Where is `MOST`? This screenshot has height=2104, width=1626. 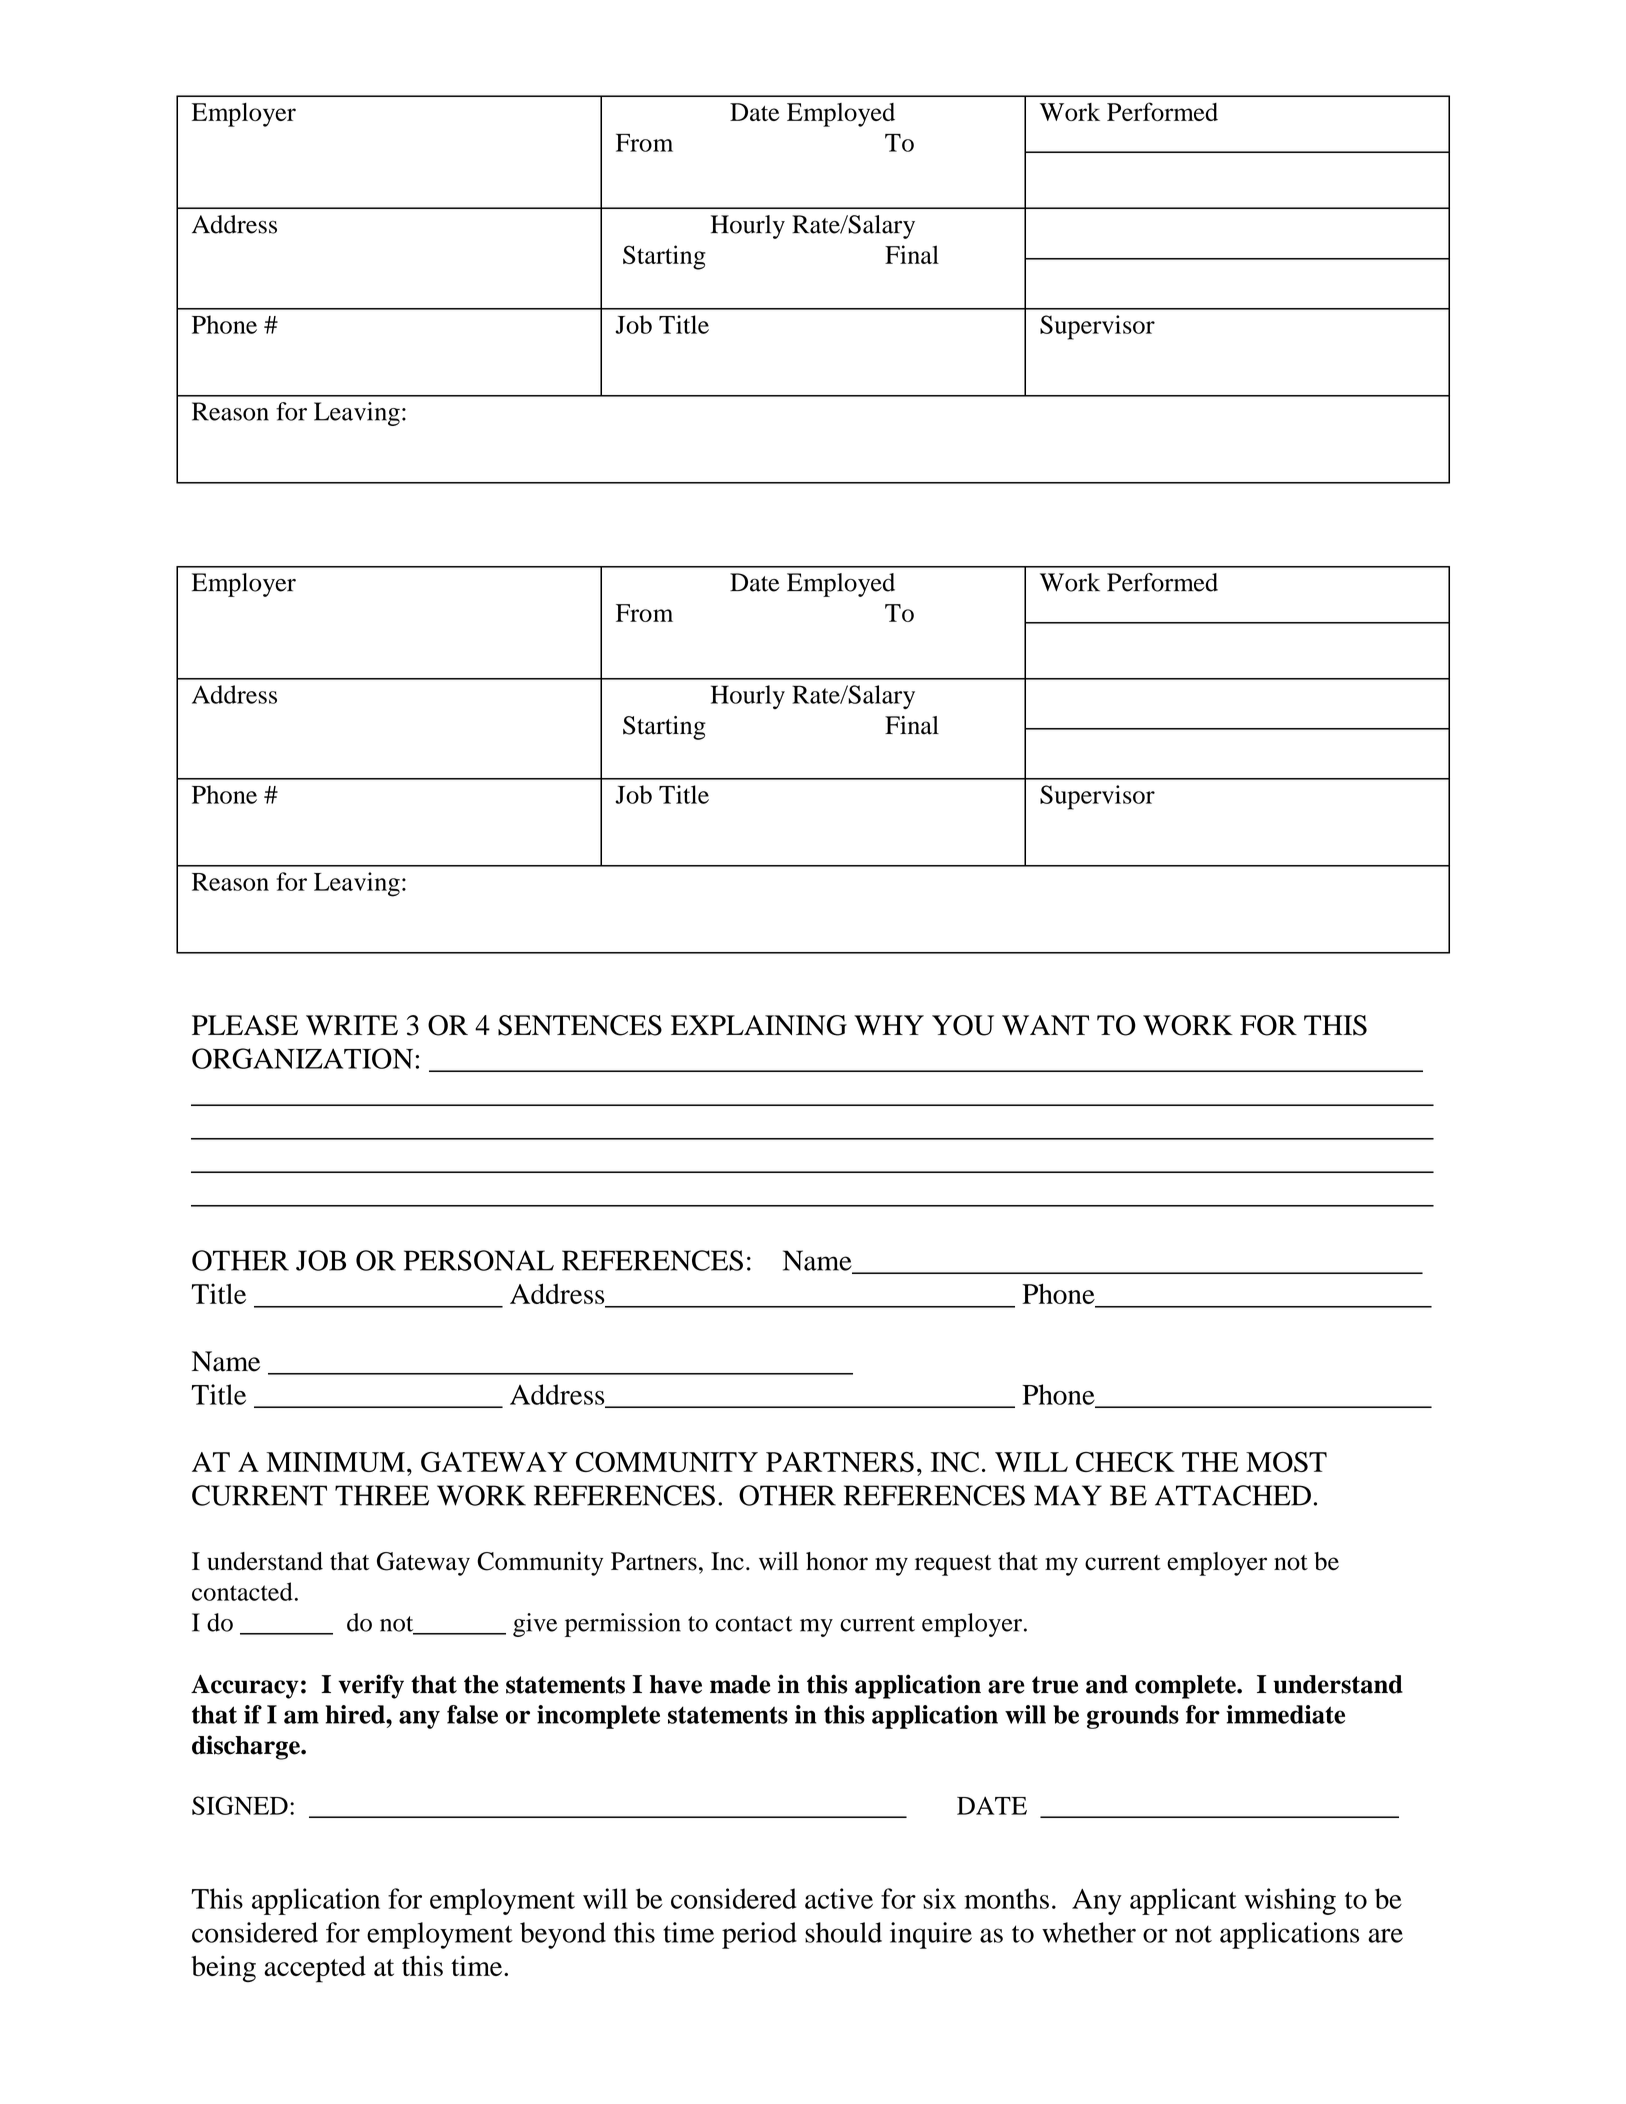 MOST is located at coordinates (1286, 1462).
